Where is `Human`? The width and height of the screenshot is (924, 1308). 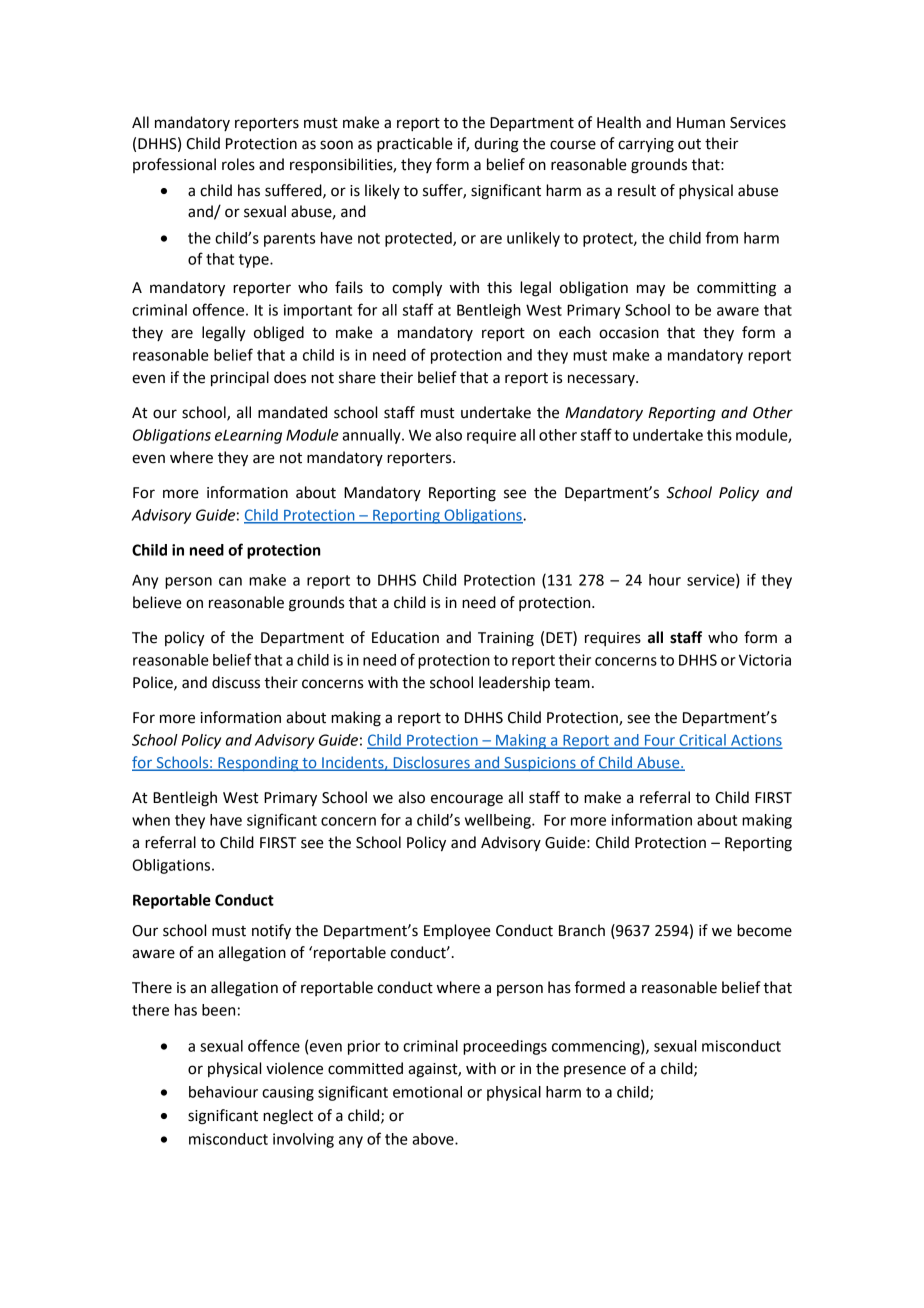
Human is located at coordinates (701, 123).
